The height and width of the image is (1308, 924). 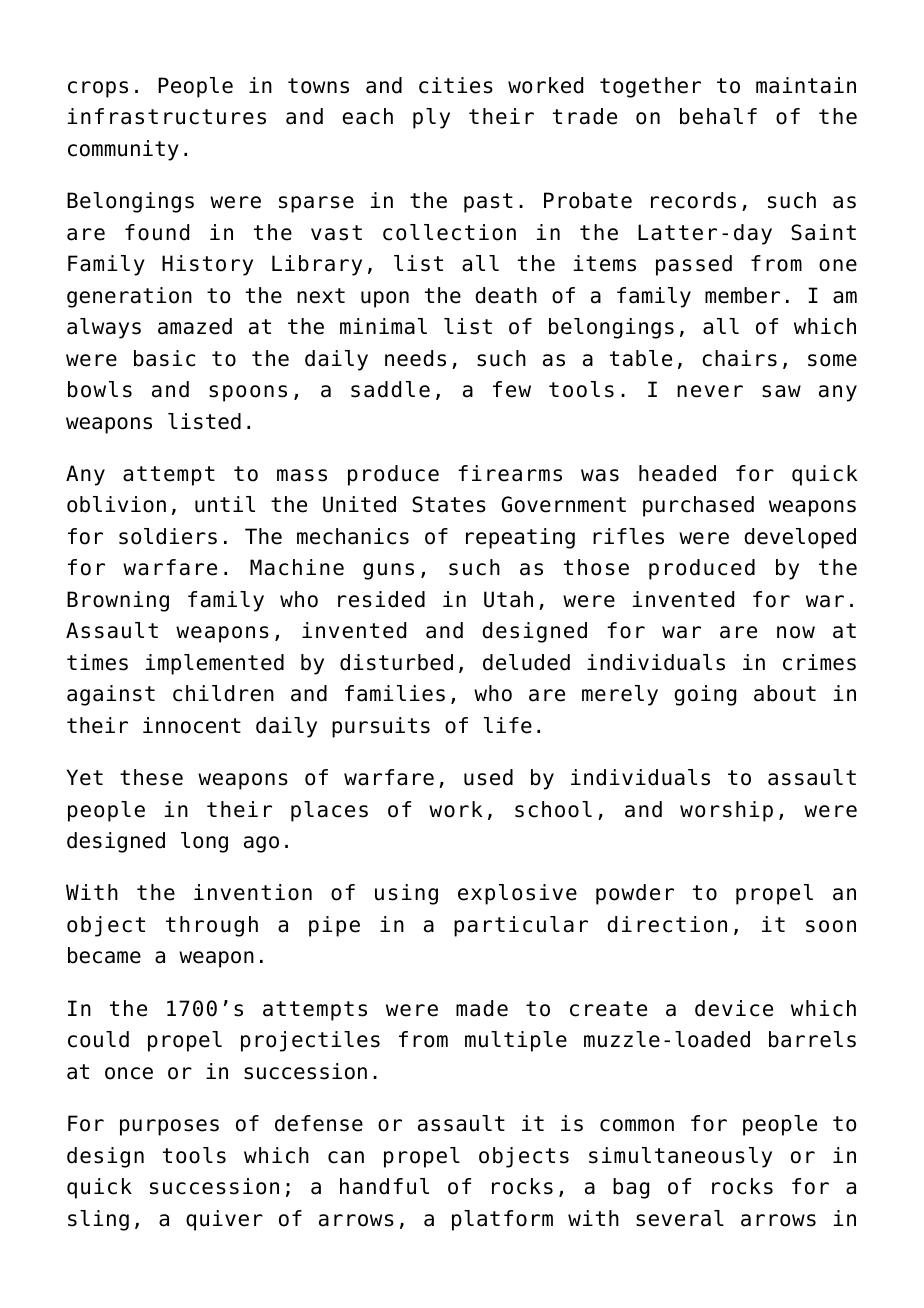 What do you see at coordinates (169, 1127) in the image?
I see `purposes` at bounding box center [169, 1127].
